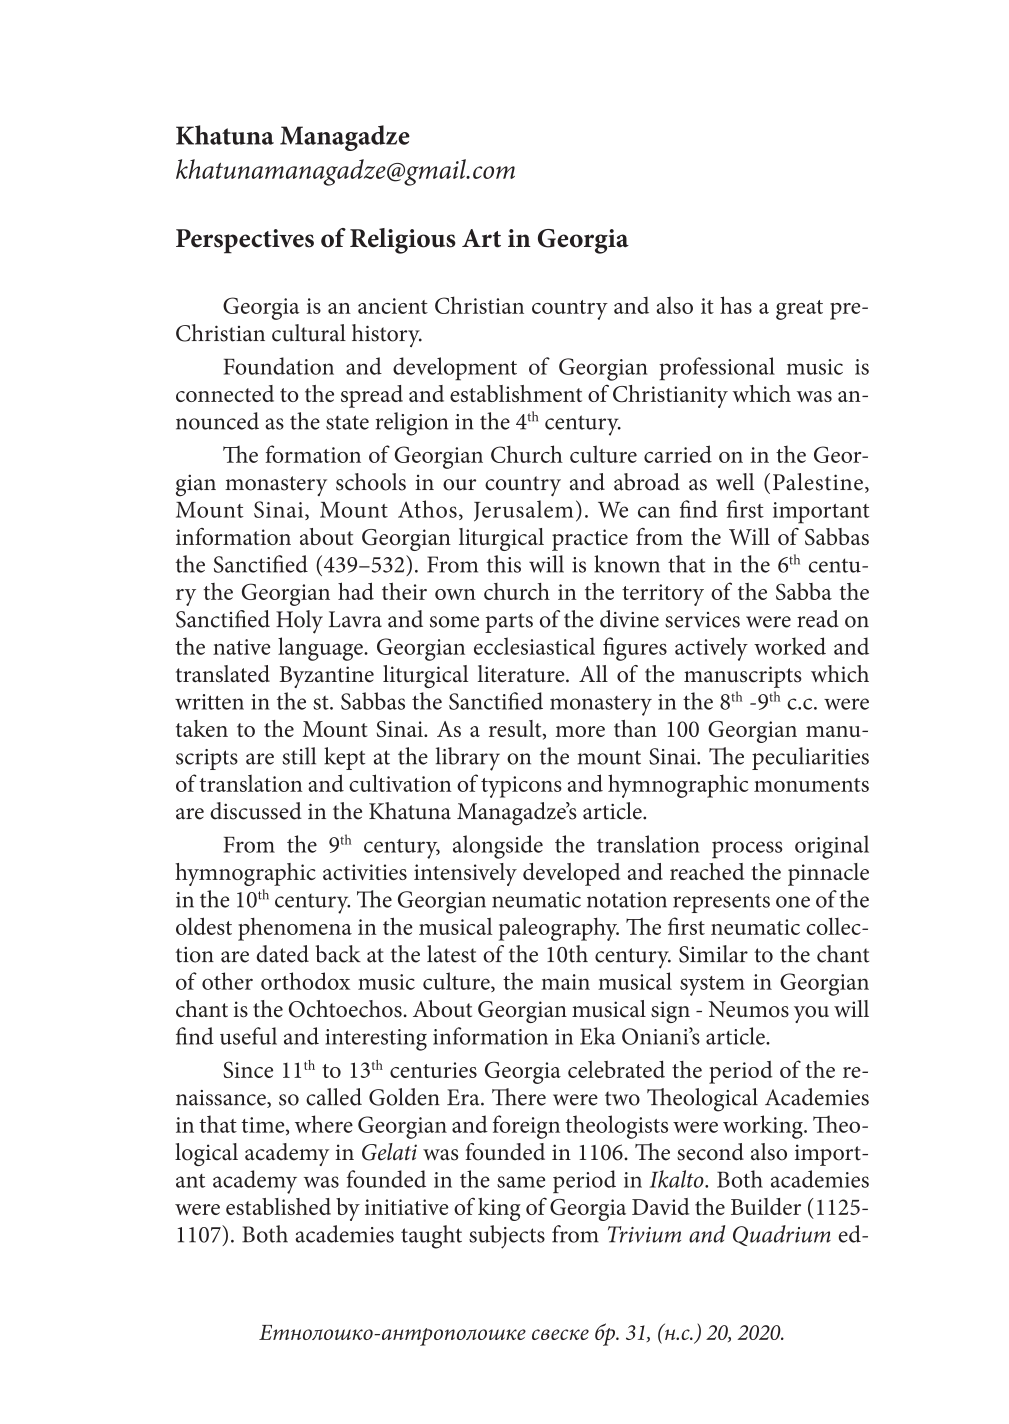 This screenshot has height=1424, width=1009. Describe the element at coordinates (810, 758) in the screenshot. I see `peculiarities` at that location.
